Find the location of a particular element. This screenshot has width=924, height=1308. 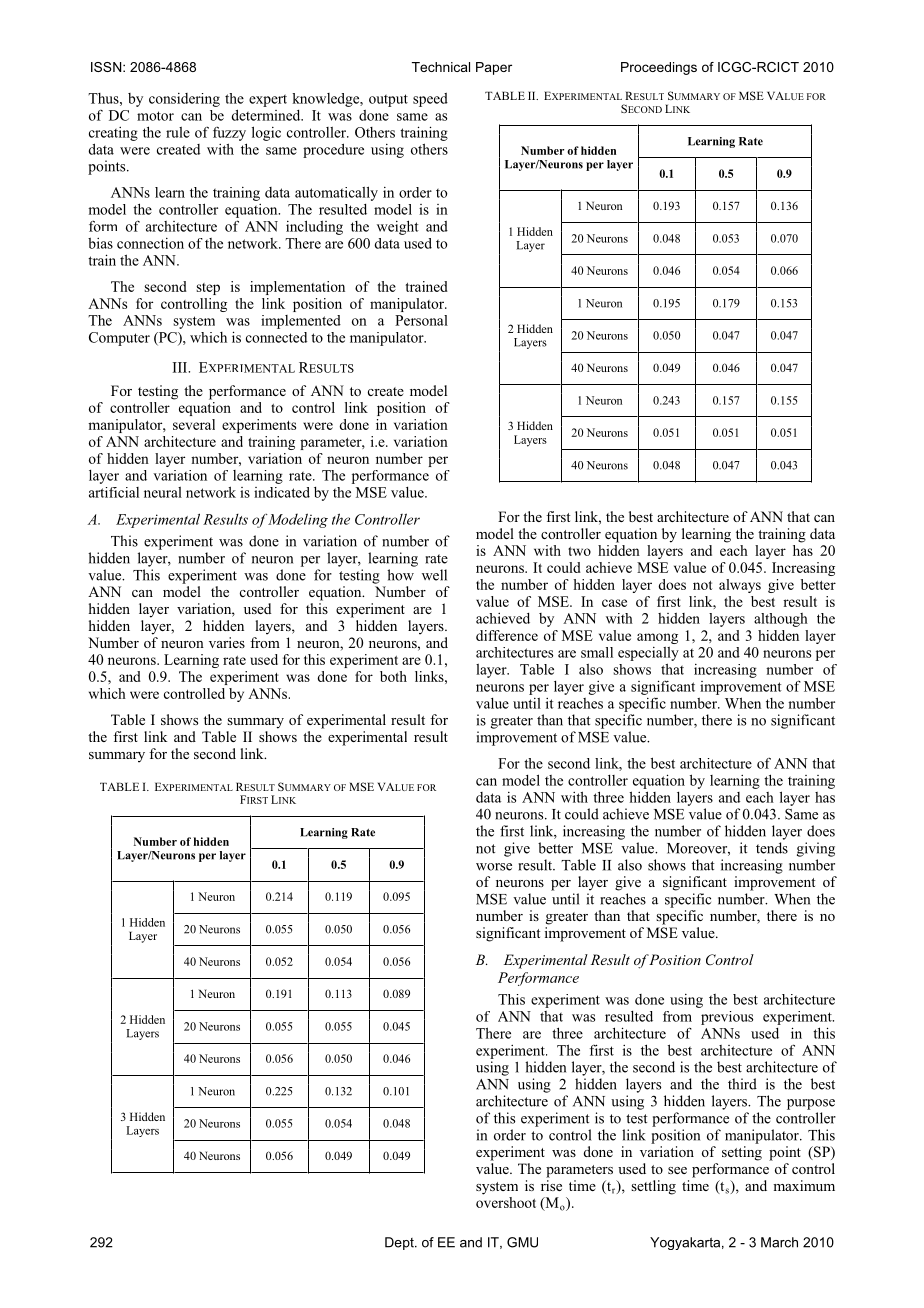

Dept is located at coordinates (400, 1243).
